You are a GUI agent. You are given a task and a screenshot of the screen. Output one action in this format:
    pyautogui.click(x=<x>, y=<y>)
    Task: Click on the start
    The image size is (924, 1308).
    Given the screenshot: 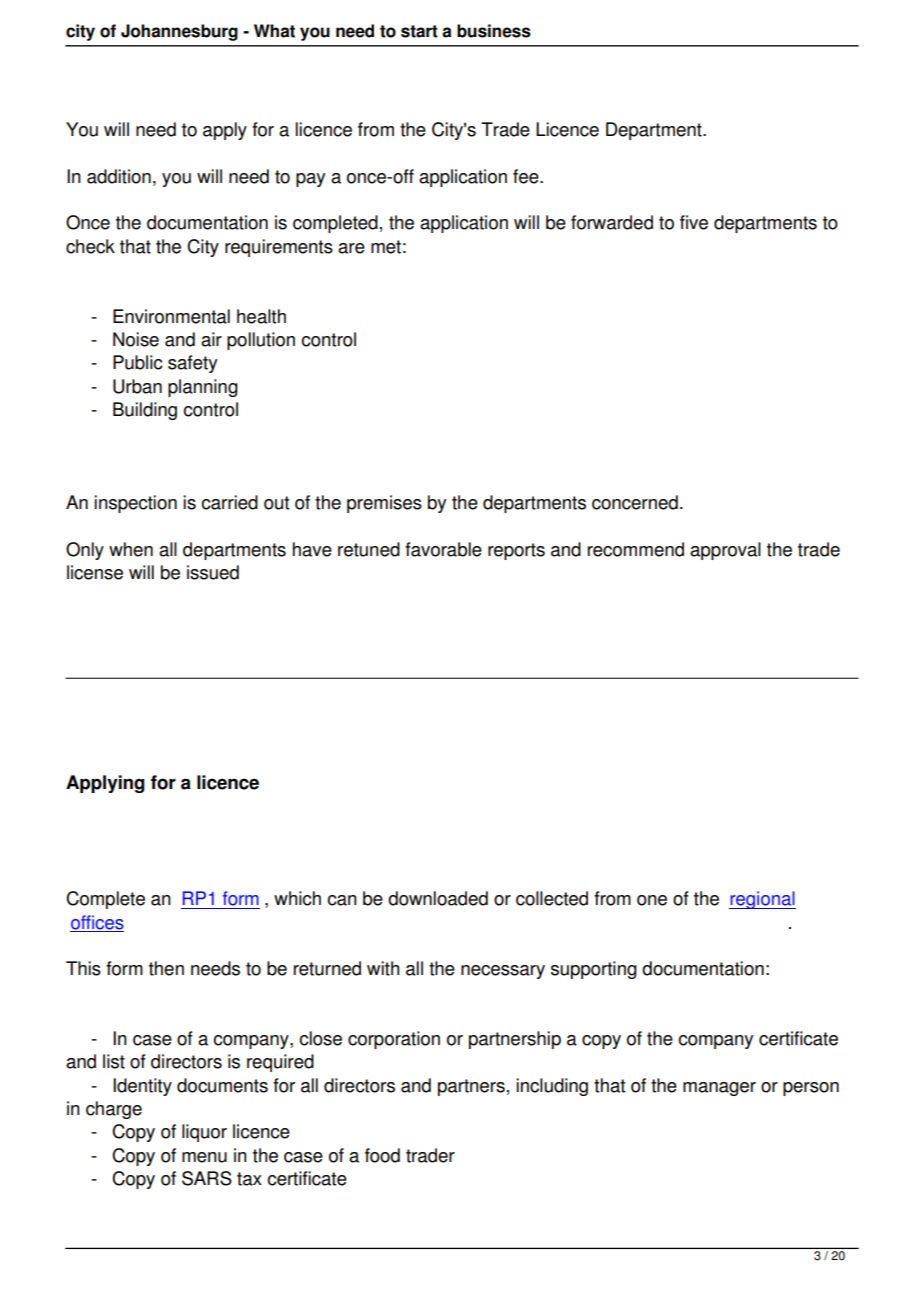 What is the action you would take?
    pyautogui.click(x=419, y=31)
